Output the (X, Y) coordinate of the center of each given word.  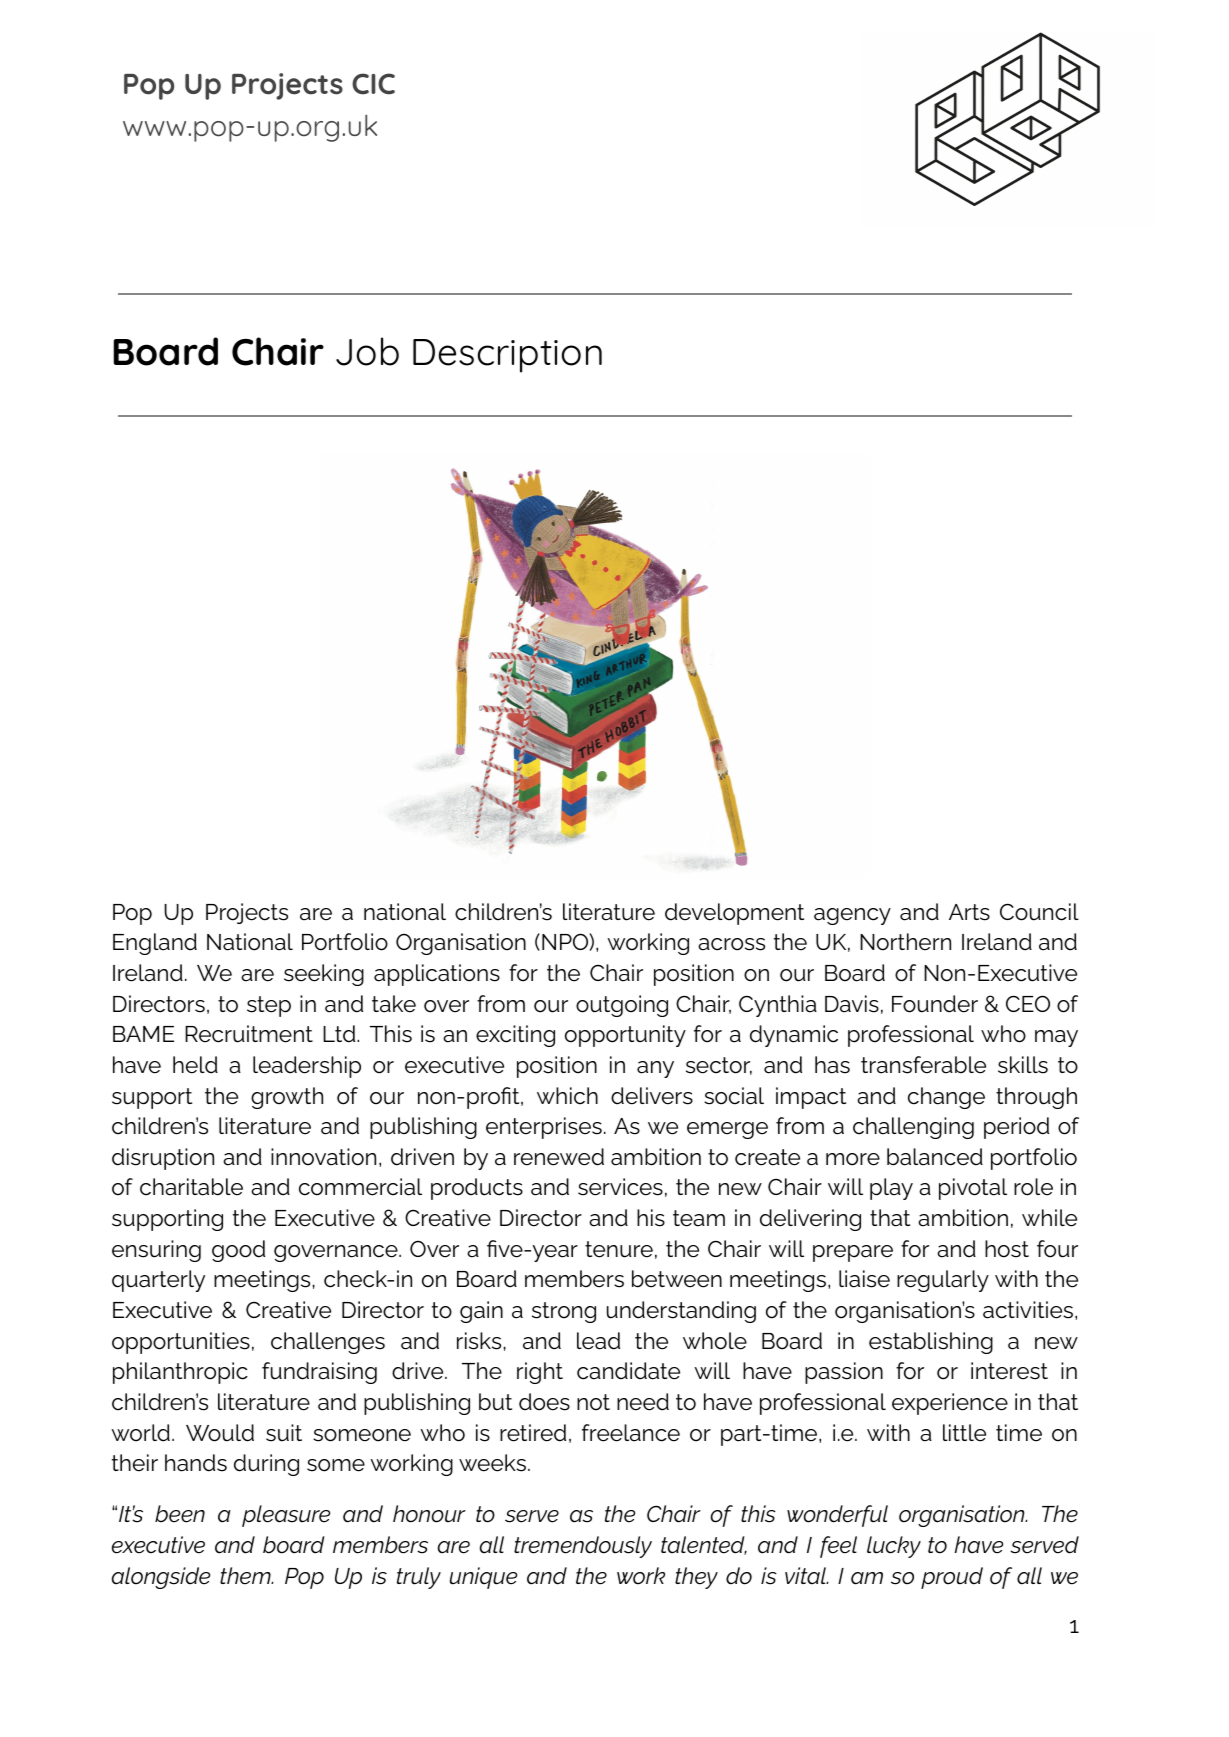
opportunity (625, 1036)
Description (507, 356)
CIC (373, 84)
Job (367, 351)
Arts (969, 912)
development (734, 914)
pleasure (286, 1516)
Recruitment (249, 1034)
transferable (923, 1065)
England (155, 944)
